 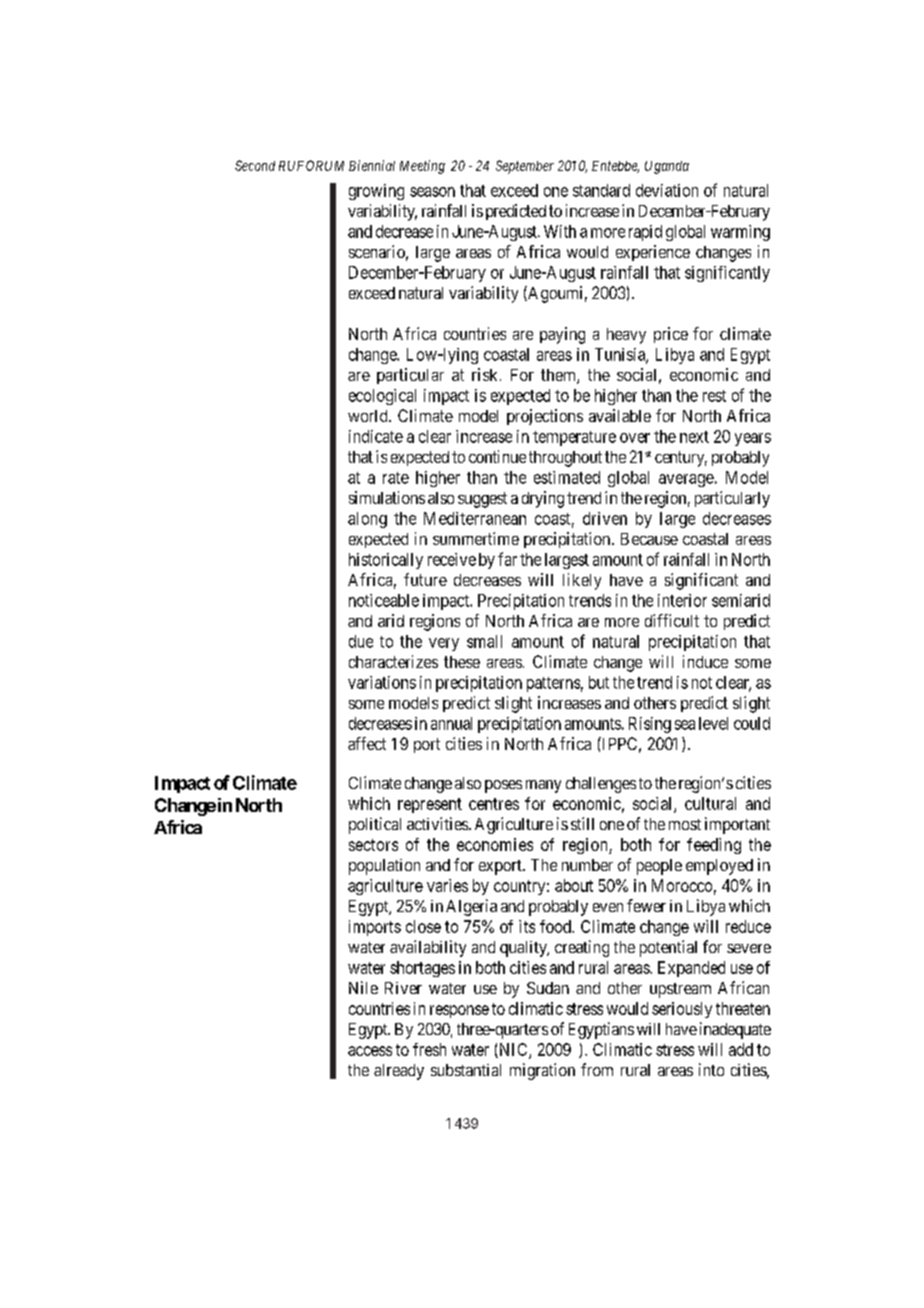 What do you see at coordinates (373, 845) in the screenshot?
I see `sectors` at bounding box center [373, 845].
